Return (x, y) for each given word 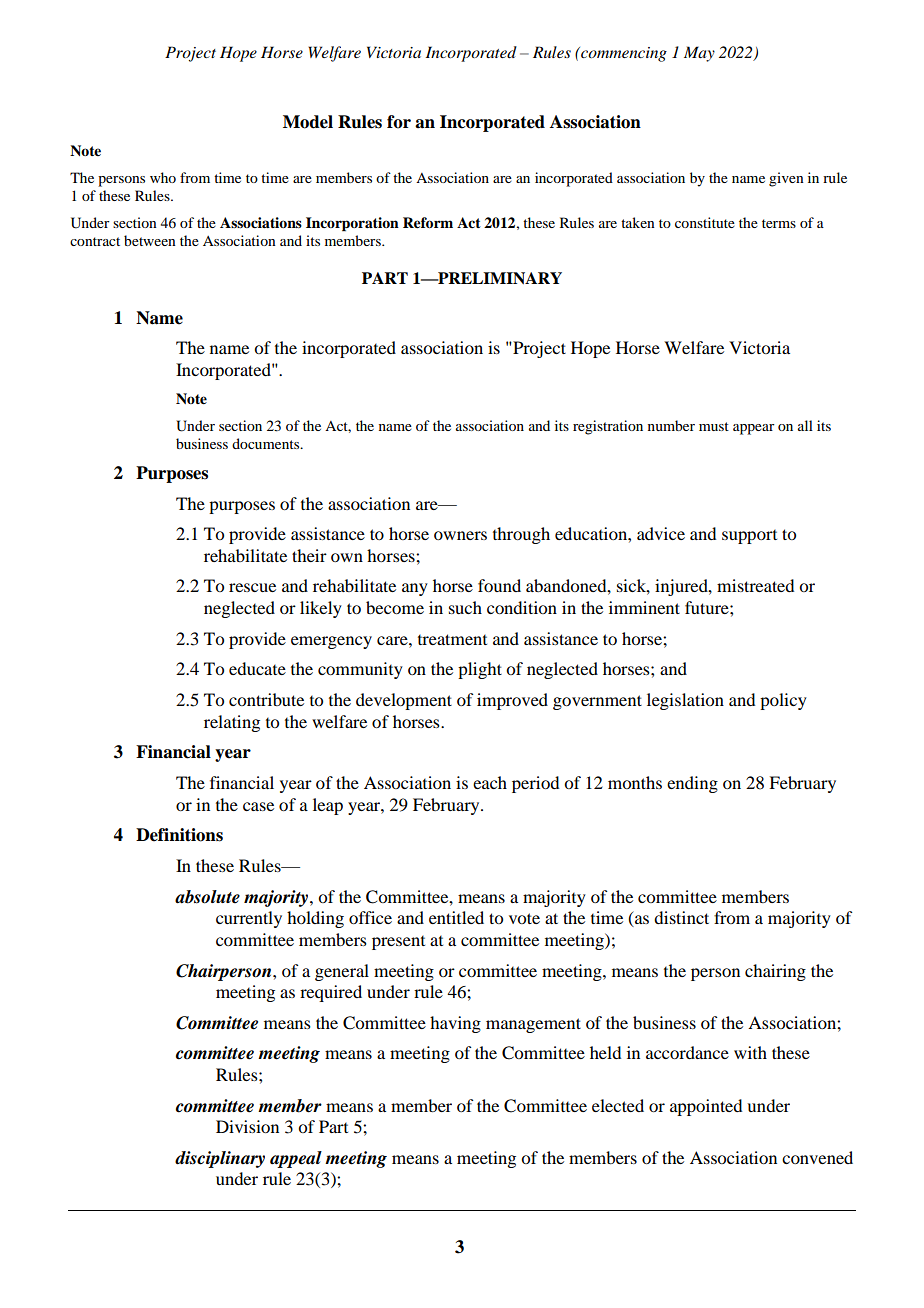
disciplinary (220, 1159)
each (490, 782)
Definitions (179, 835)
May (699, 54)
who (163, 177)
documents (267, 443)
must (714, 426)
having (455, 1024)
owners (460, 535)
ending (692, 784)
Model (308, 122)
